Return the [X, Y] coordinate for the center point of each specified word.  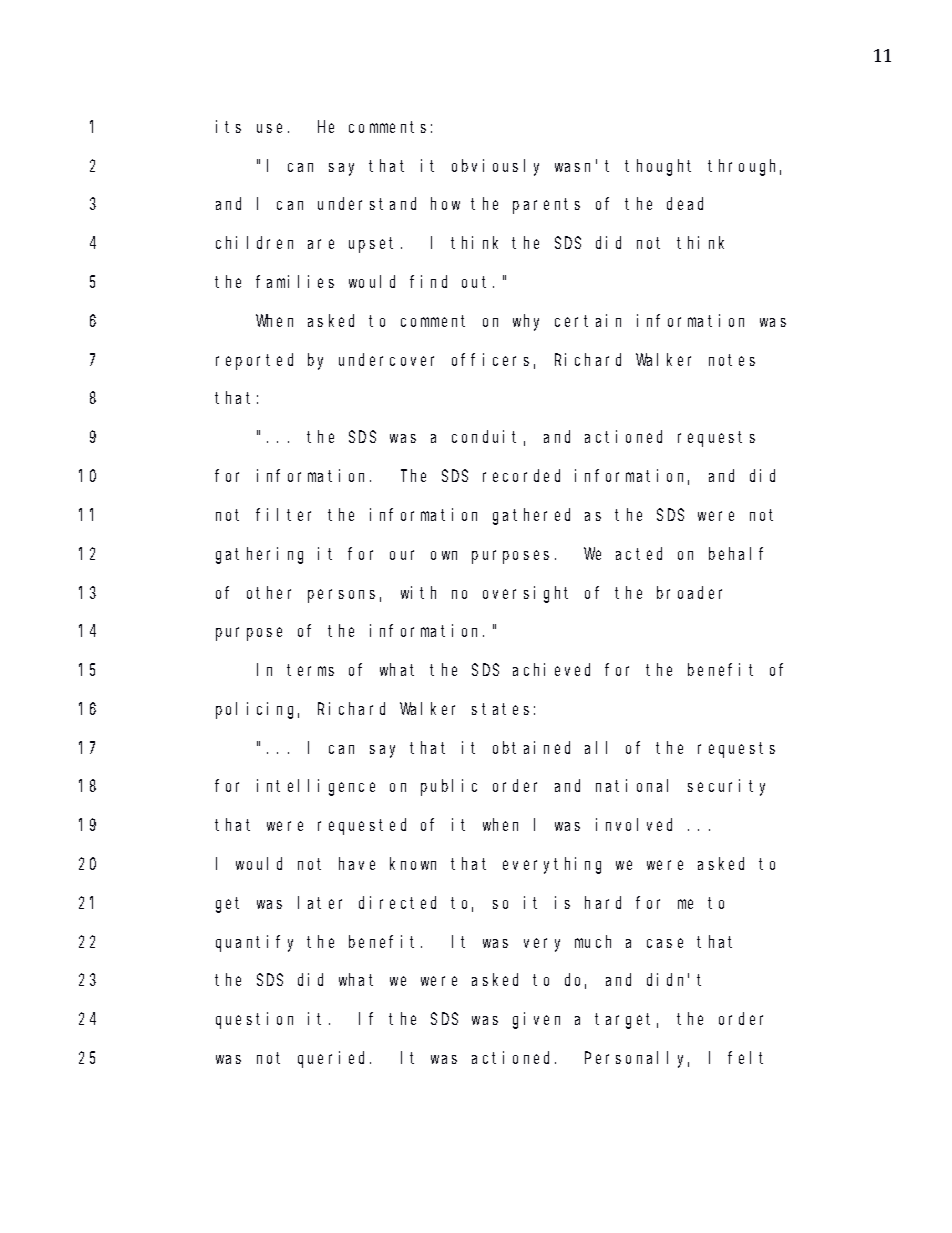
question [254, 1020]
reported [254, 361]
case [665, 943]
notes [732, 360]
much [593, 941]
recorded [521, 475]
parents [546, 206]
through [744, 167]
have [357, 863]
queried [334, 1059]
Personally [637, 1059]
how [445, 204]
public [449, 787]
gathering [259, 555]
